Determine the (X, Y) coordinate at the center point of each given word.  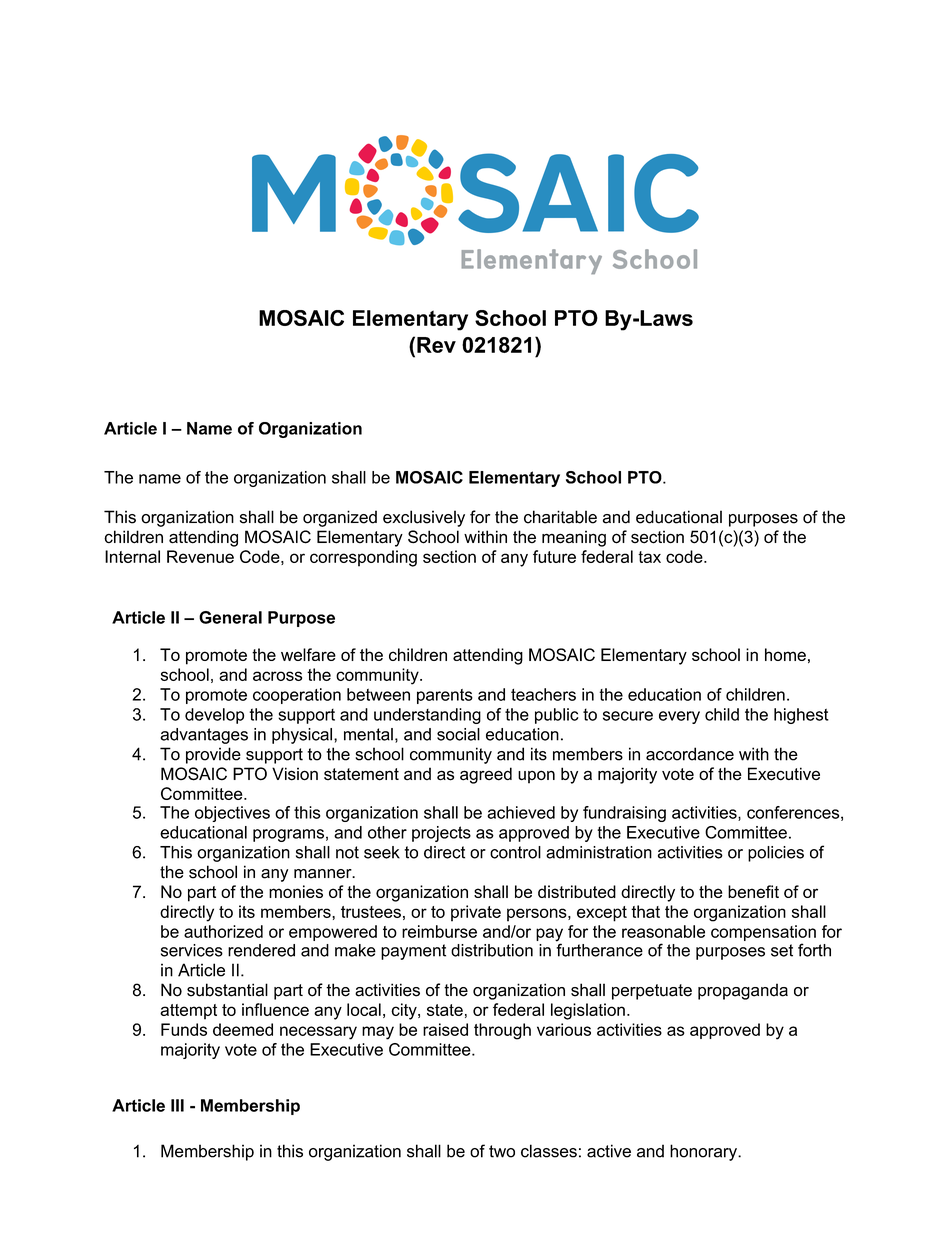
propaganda (743, 991)
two (502, 1151)
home (785, 654)
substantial (227, 990)
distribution (492, 950)
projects (441, 834)
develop (214, 716)
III (177, 1105)
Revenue (200, 556)
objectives (232, 814)
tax (649, 557)
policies (776, 854)
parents (445, 696)
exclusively (424, 518)
